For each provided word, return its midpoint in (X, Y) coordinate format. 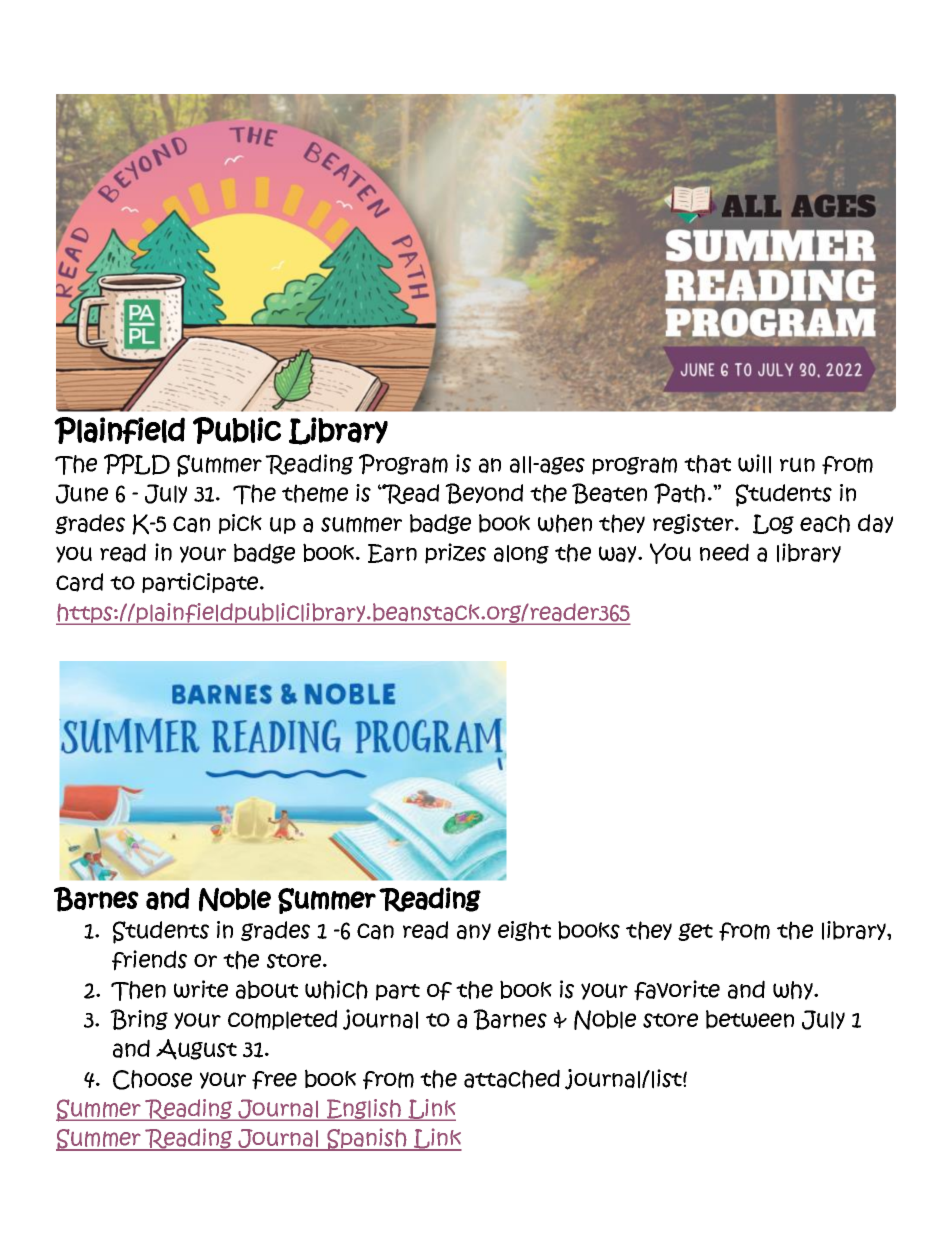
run (797, 464)
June (82, 494)
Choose (152, 1080)
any (474, 931)
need (724, 552)
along (521, 554)
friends (149, 960)
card (79, 582)
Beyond (484, 493)
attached (512, 1079)
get (695, 932)
